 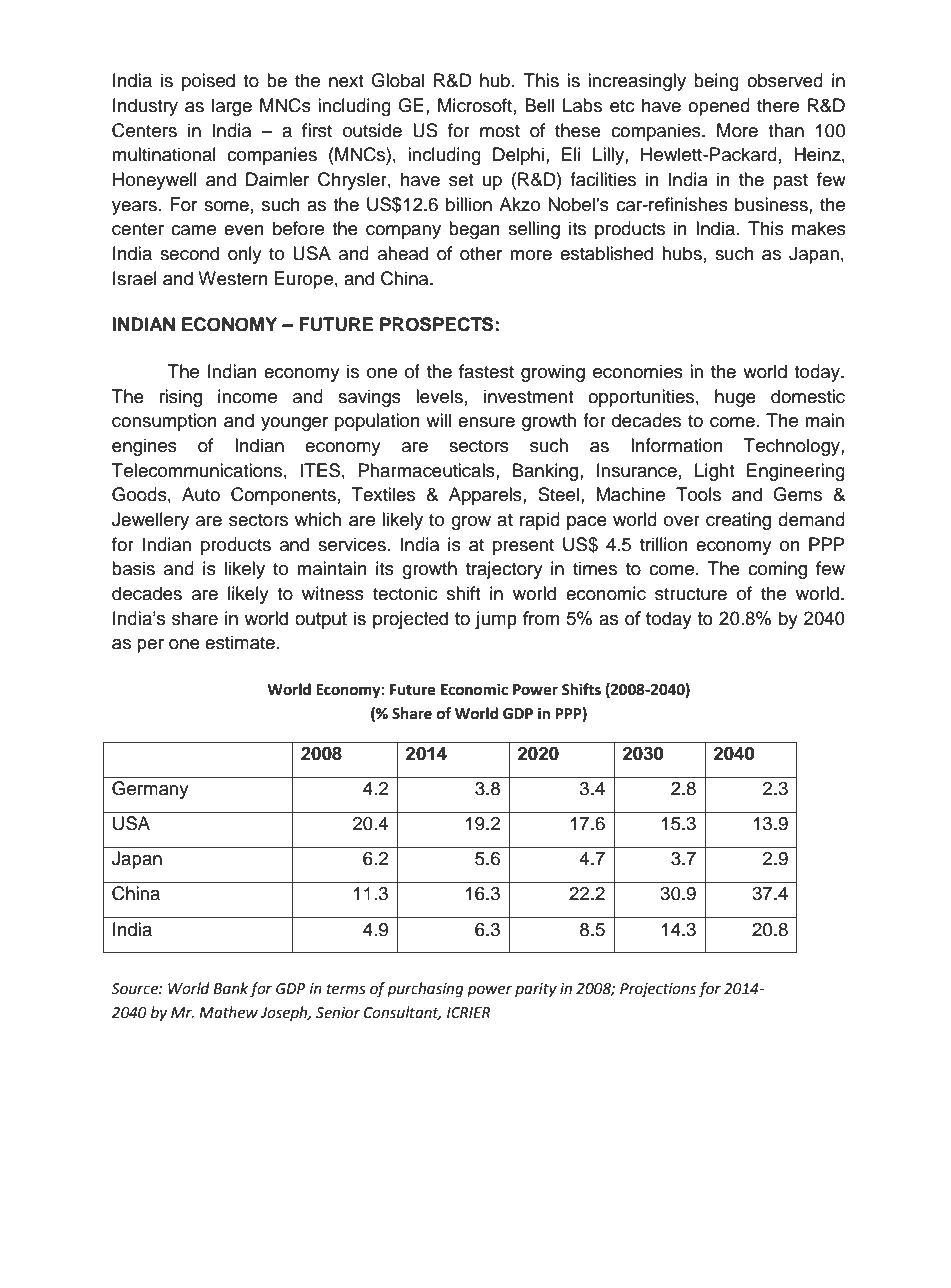 I want to click on jump, so click(x=496, y=620).
